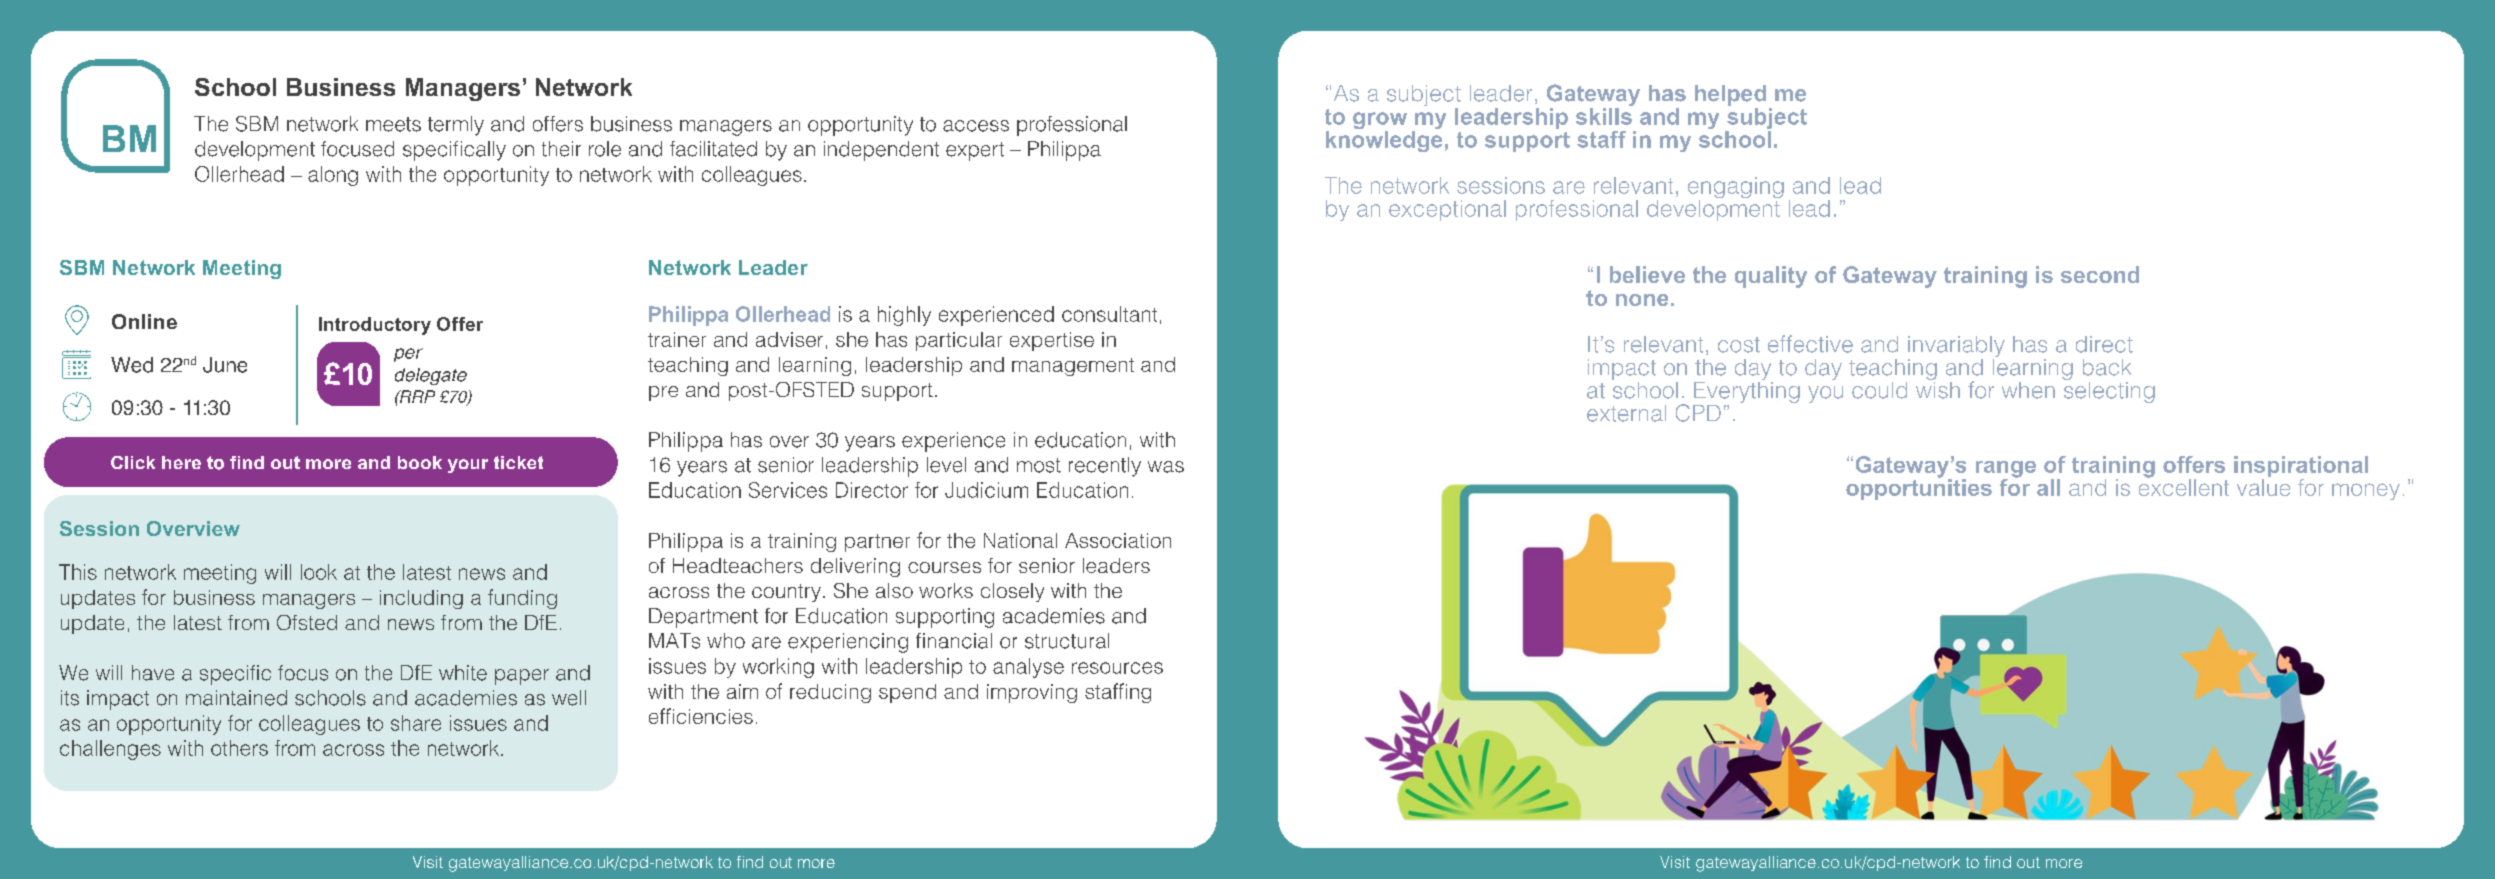  Describe the element at coordinates (319, 572) in the screenshot. I see `look` at that location.
